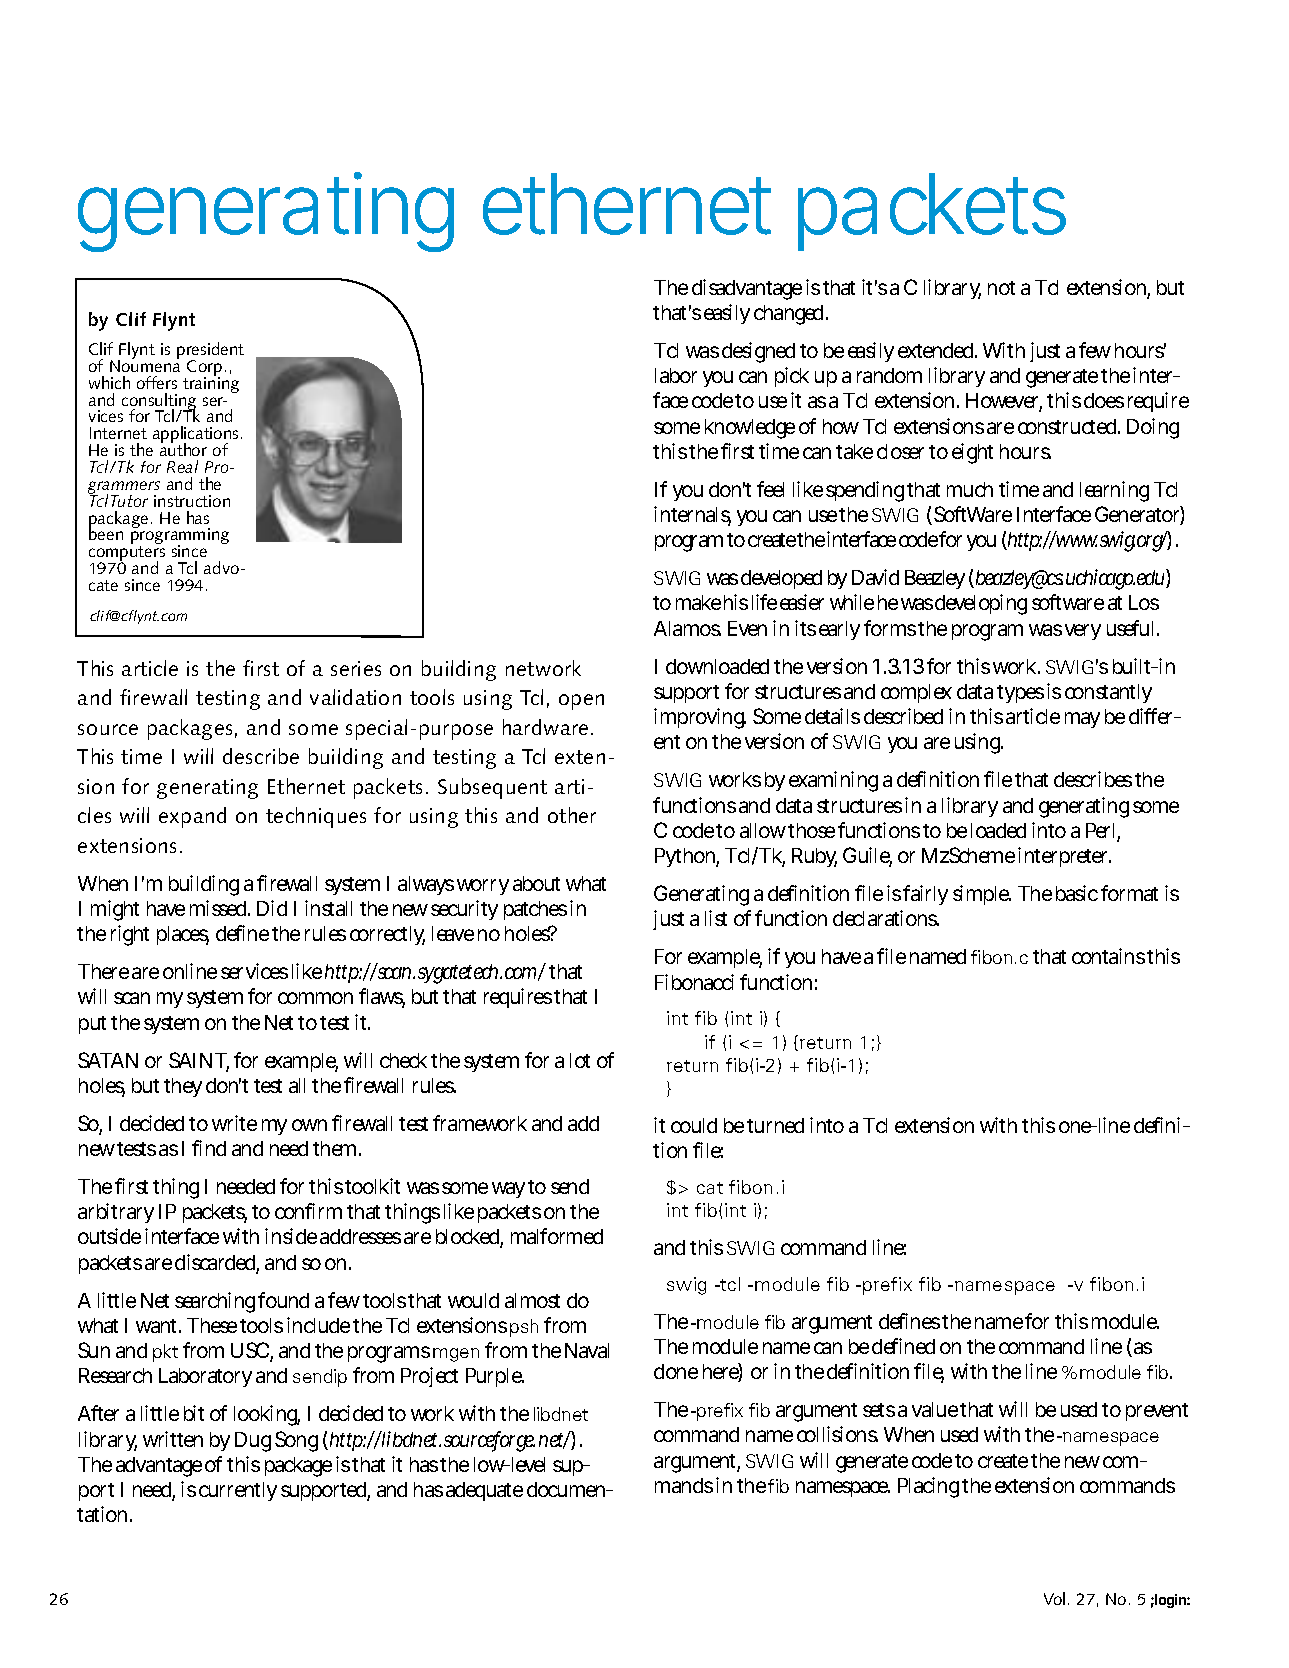 The height and width of the document is (1668, 1289). What do you see at coordinates (210, 352) in the document?
I see `president` at bounding box center [210, 352].
